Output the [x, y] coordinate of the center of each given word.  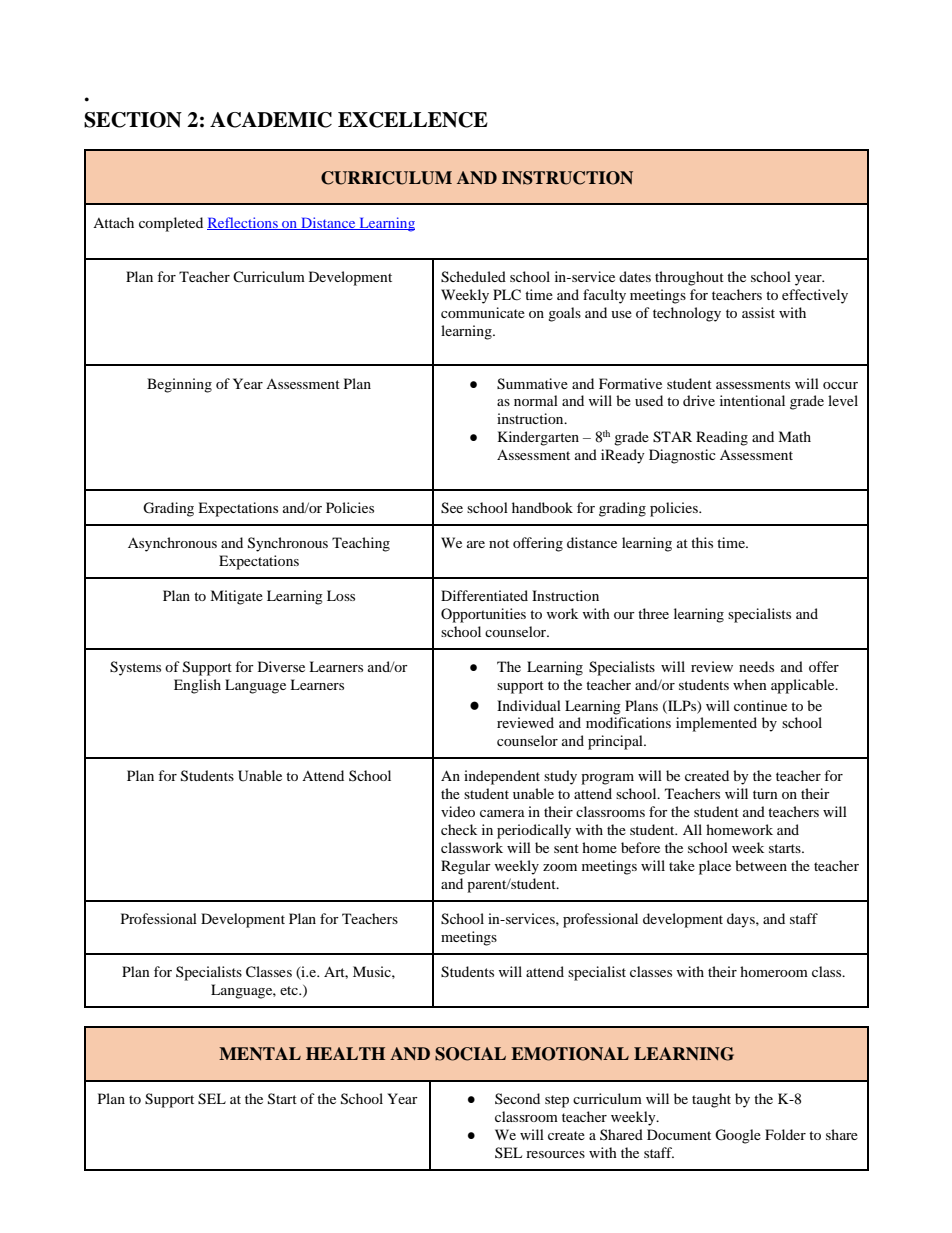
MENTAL [260, 1053]
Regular [466, 867]
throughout [689, 278]
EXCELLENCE [413, 120]
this [702, 542]
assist [758, 312]
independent [502, 777]
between [761, 865]
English [197, 686]
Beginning [179, 385]
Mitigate [236, 597]
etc [290, 990]
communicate [483, 312]
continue [760, 705]
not [499, 543]
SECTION [133, 120]
